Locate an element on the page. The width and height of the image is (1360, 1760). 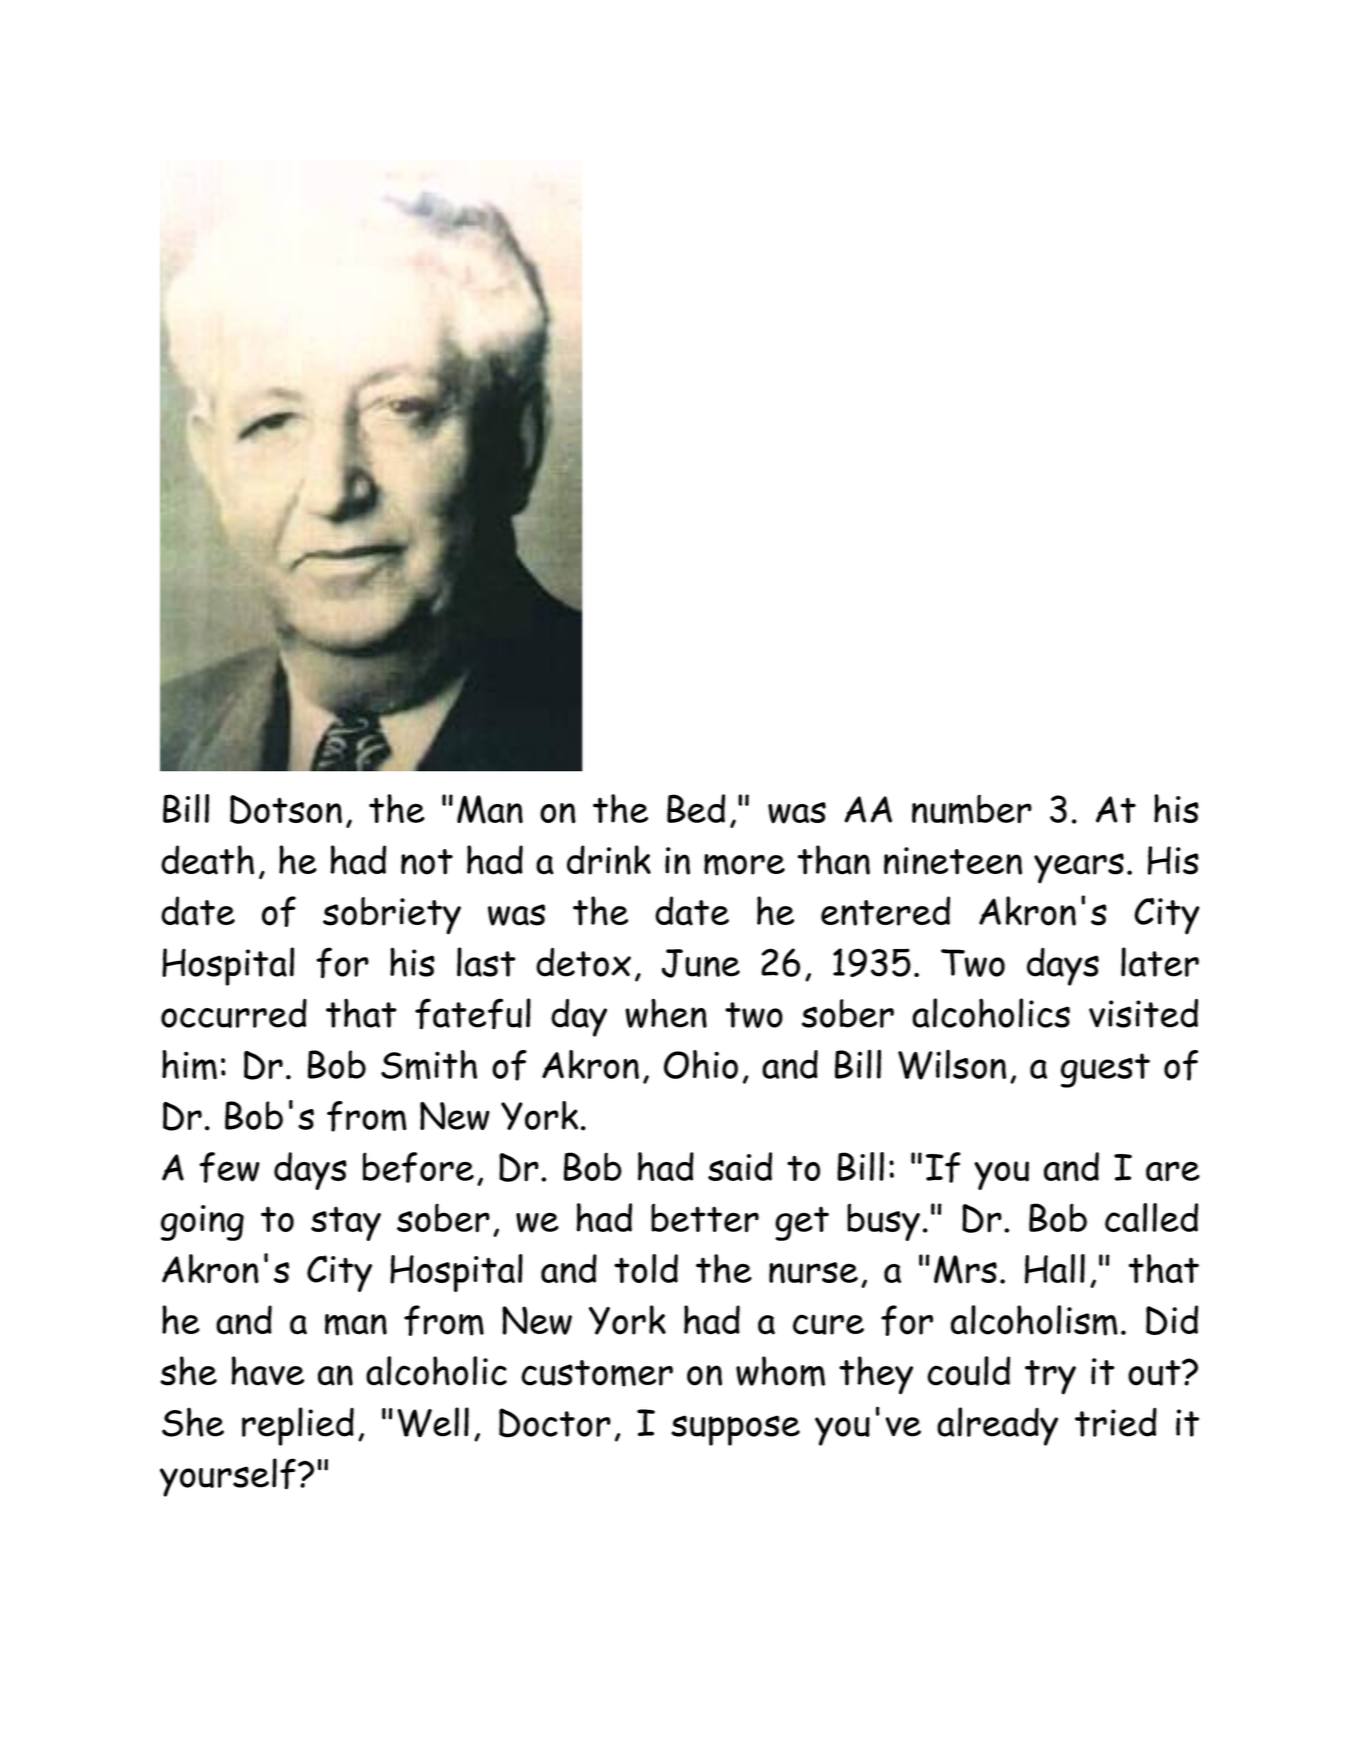
said is located at coordinates (740, 1166).
